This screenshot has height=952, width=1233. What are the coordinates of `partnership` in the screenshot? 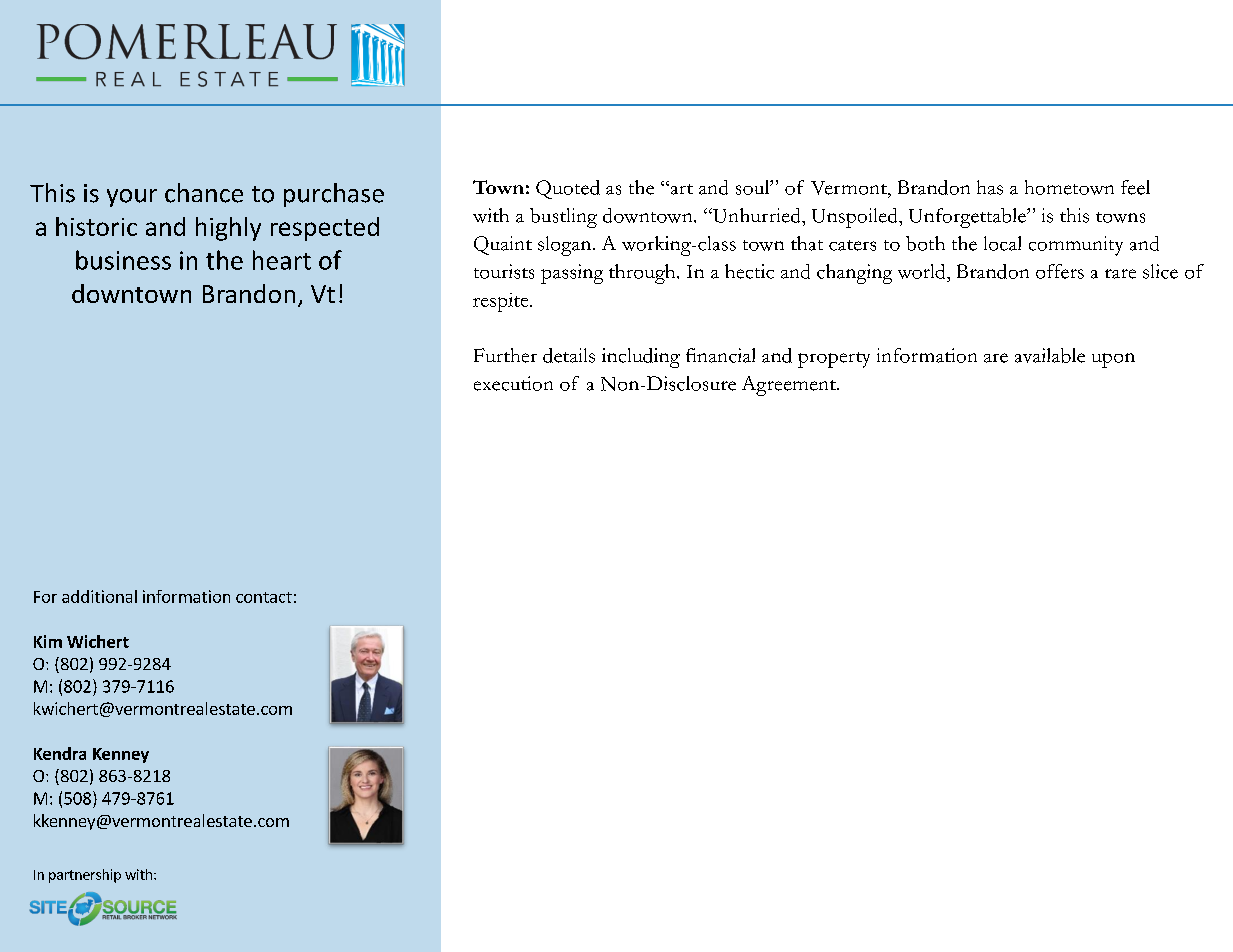 It's located at (85, 876).
